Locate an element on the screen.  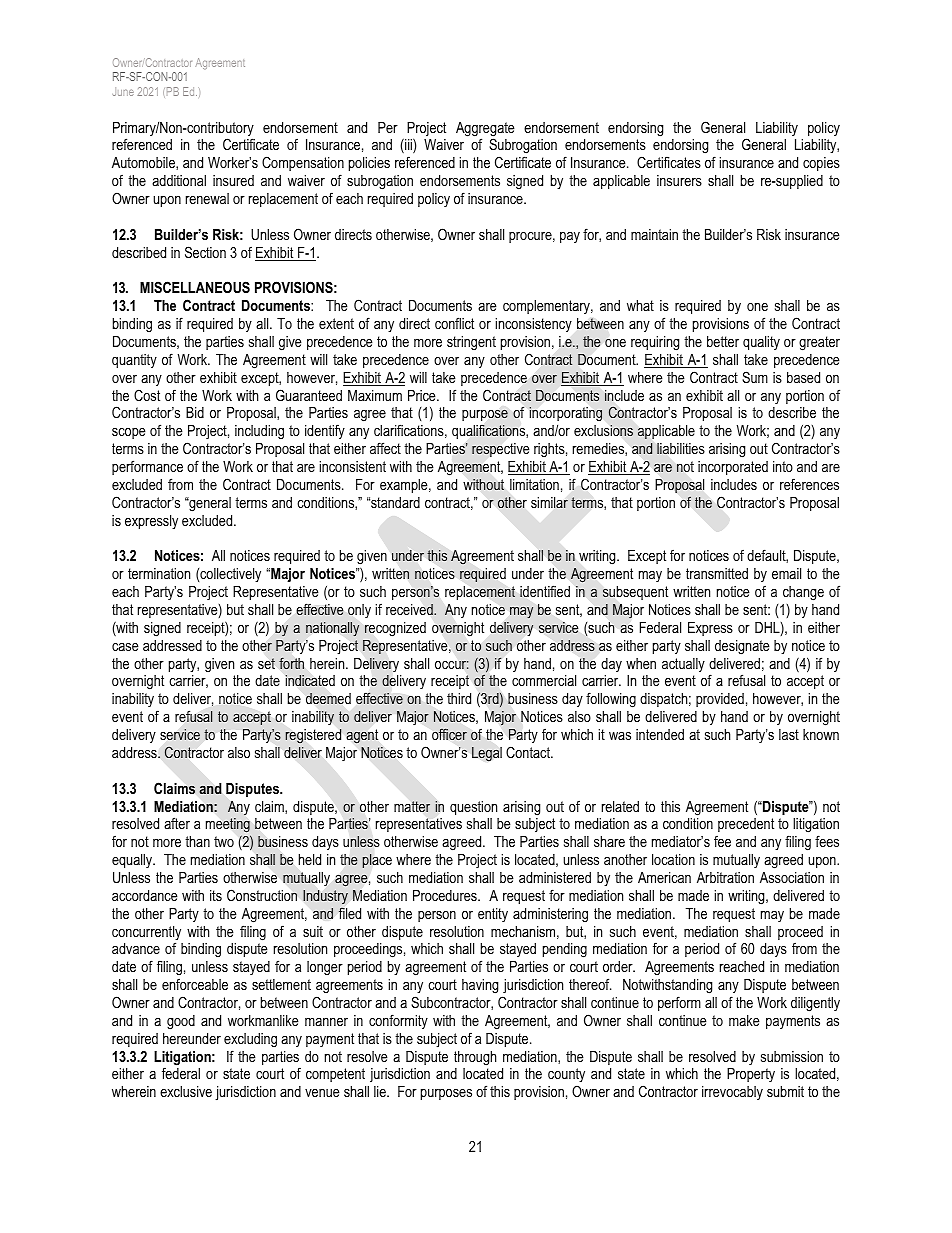
exclusive is located at coordinates (186, 1091).
